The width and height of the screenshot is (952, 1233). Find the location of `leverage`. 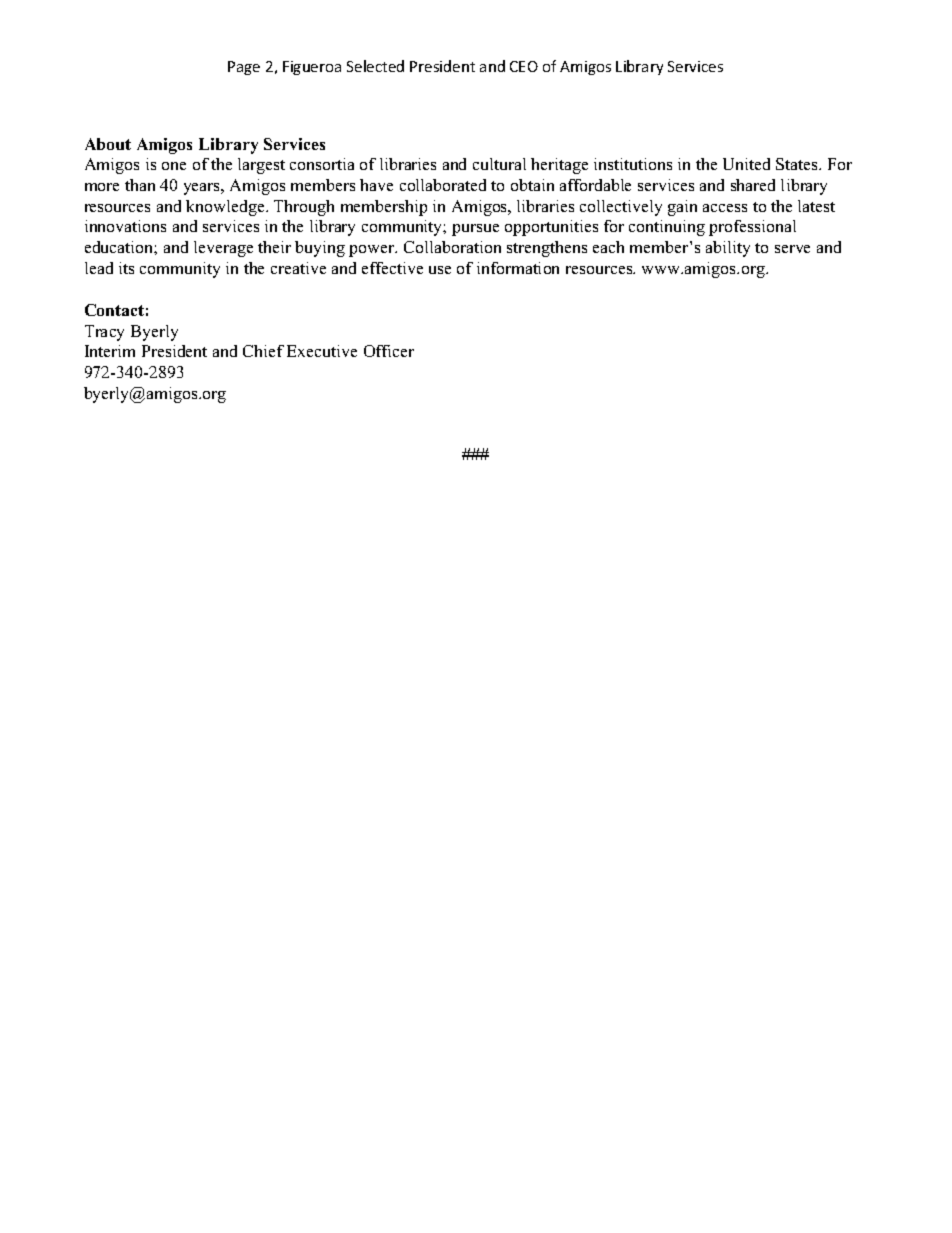

leverage is located at coordinates (223, 249).
